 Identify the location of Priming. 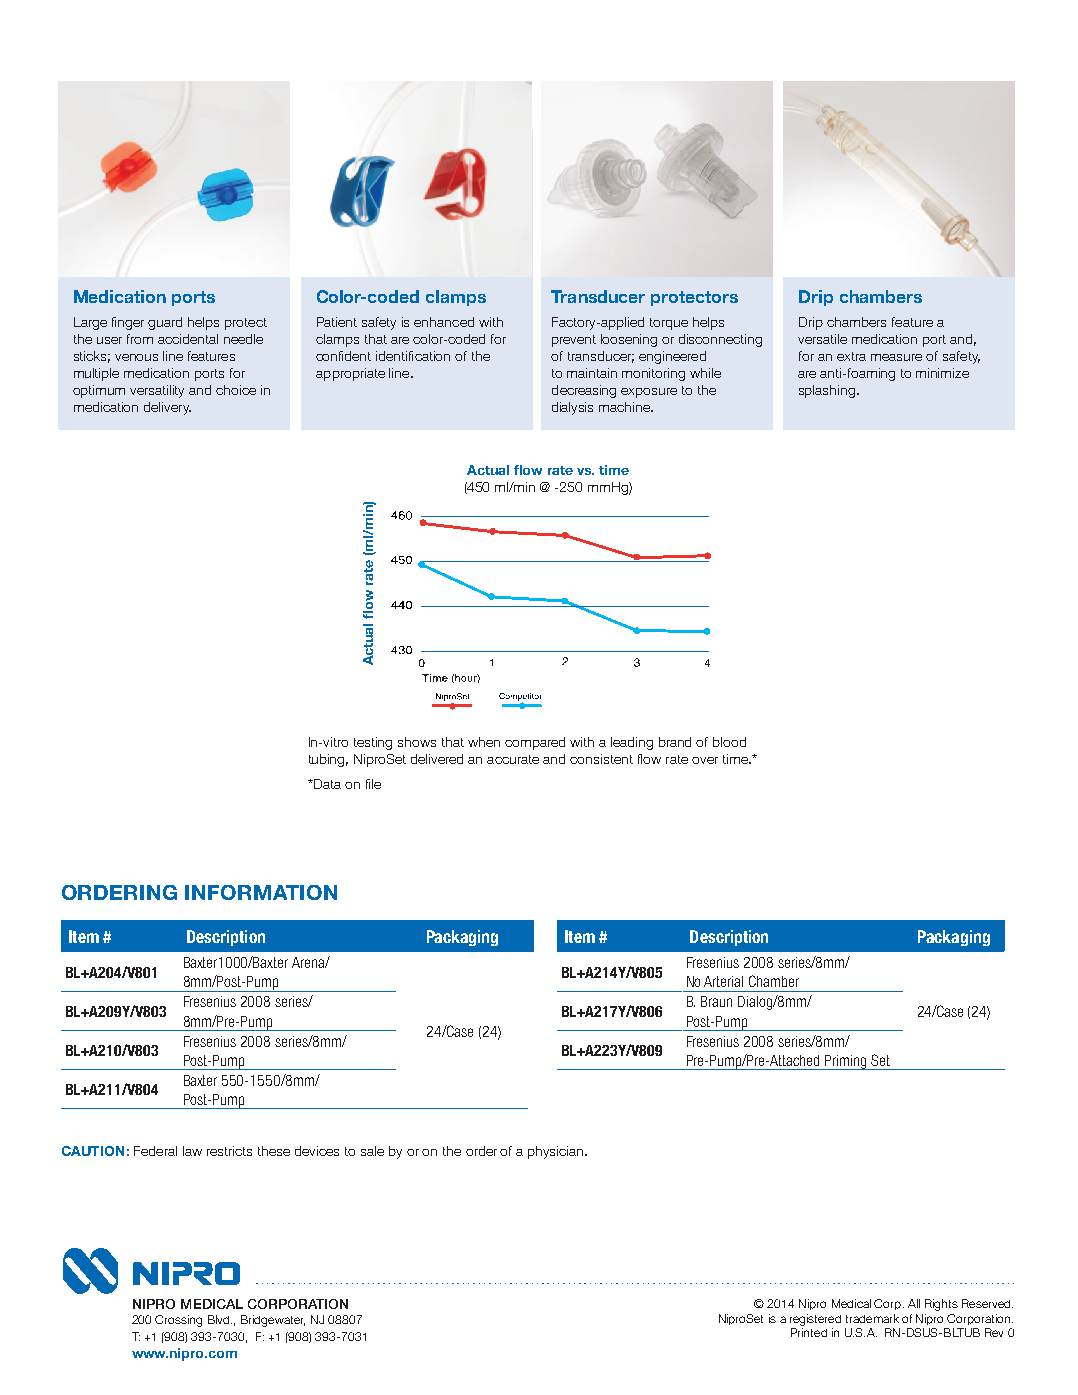
(846, 1062).
